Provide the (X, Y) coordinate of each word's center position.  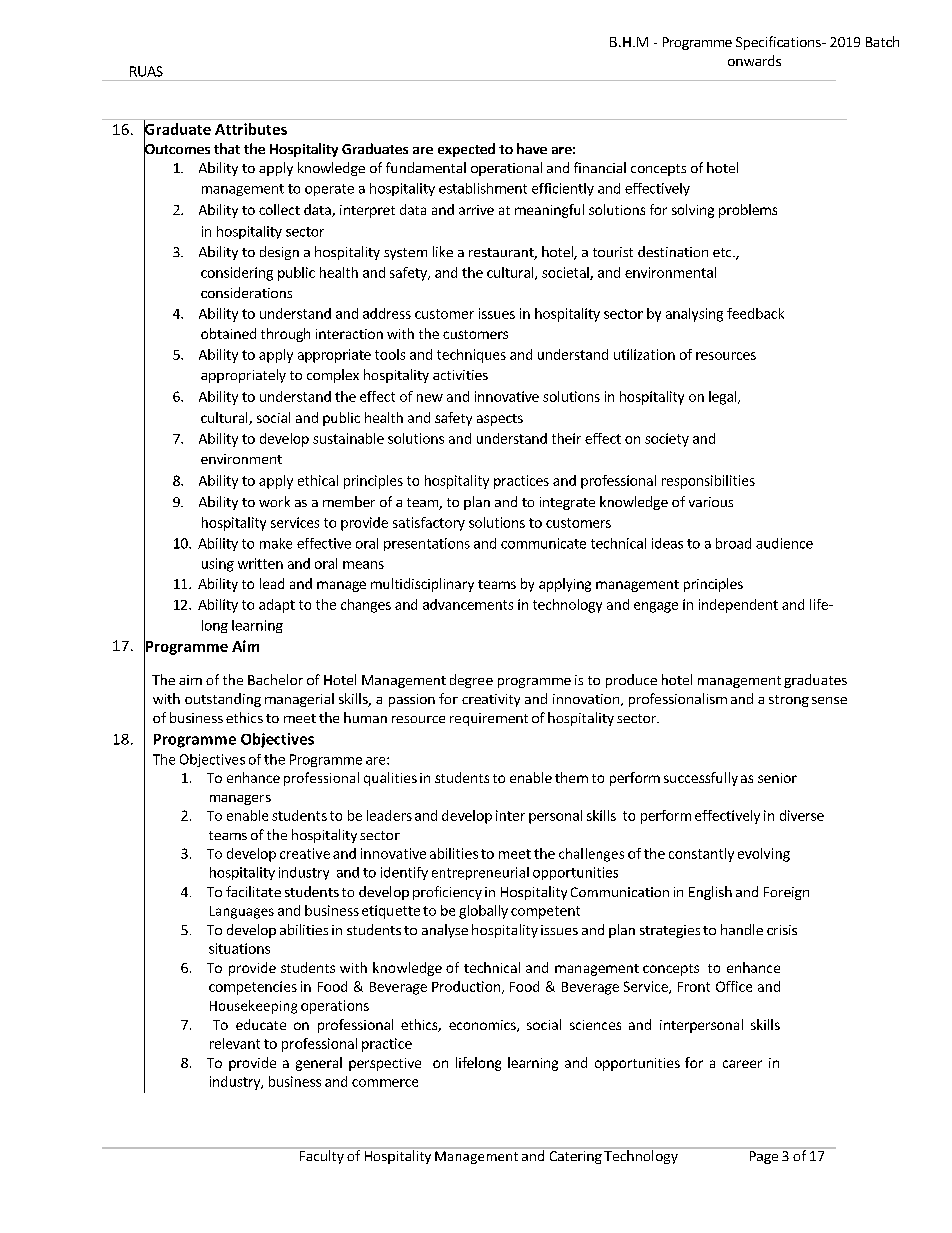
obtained (228, 333)
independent (738, 606)
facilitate (253, 891)
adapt (277, 606)
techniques (471, 356)
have (532, 148)
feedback (755, 313)
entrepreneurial (480, 873)
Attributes (251, 129)
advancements (468, 604)
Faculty (322, 1156)
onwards (754, 60)
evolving (764, 855)
